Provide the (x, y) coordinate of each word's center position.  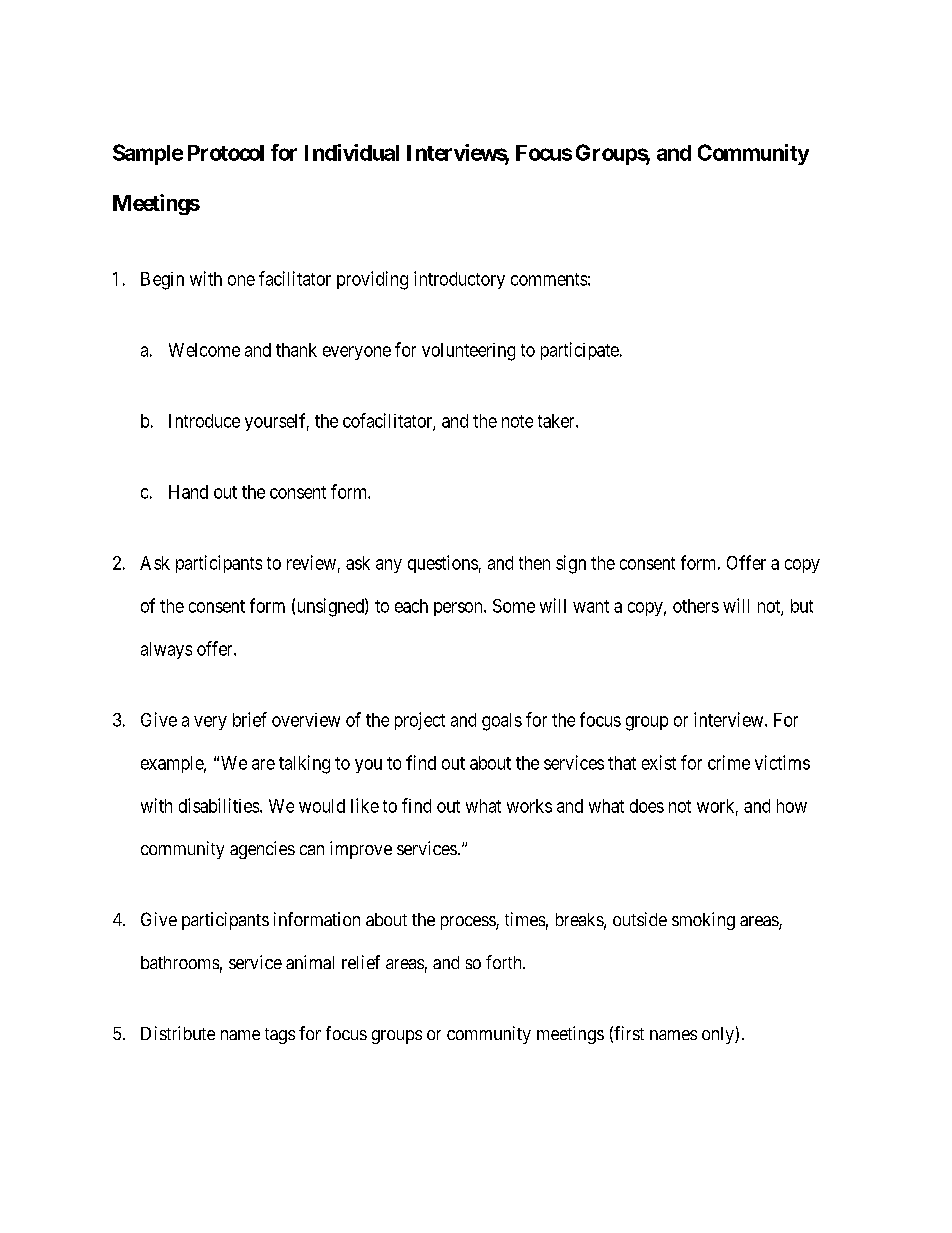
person (459, 609)
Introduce (204, 421)
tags (280, 1036)
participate (580, 351)
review (311, 562)
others (696, 606)
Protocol (226, 153)
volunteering (468, 352)
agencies (262, 850)
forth (505, 962)
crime (729, 762)
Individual (352, 152)
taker (557, 421)
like (365, 805)
